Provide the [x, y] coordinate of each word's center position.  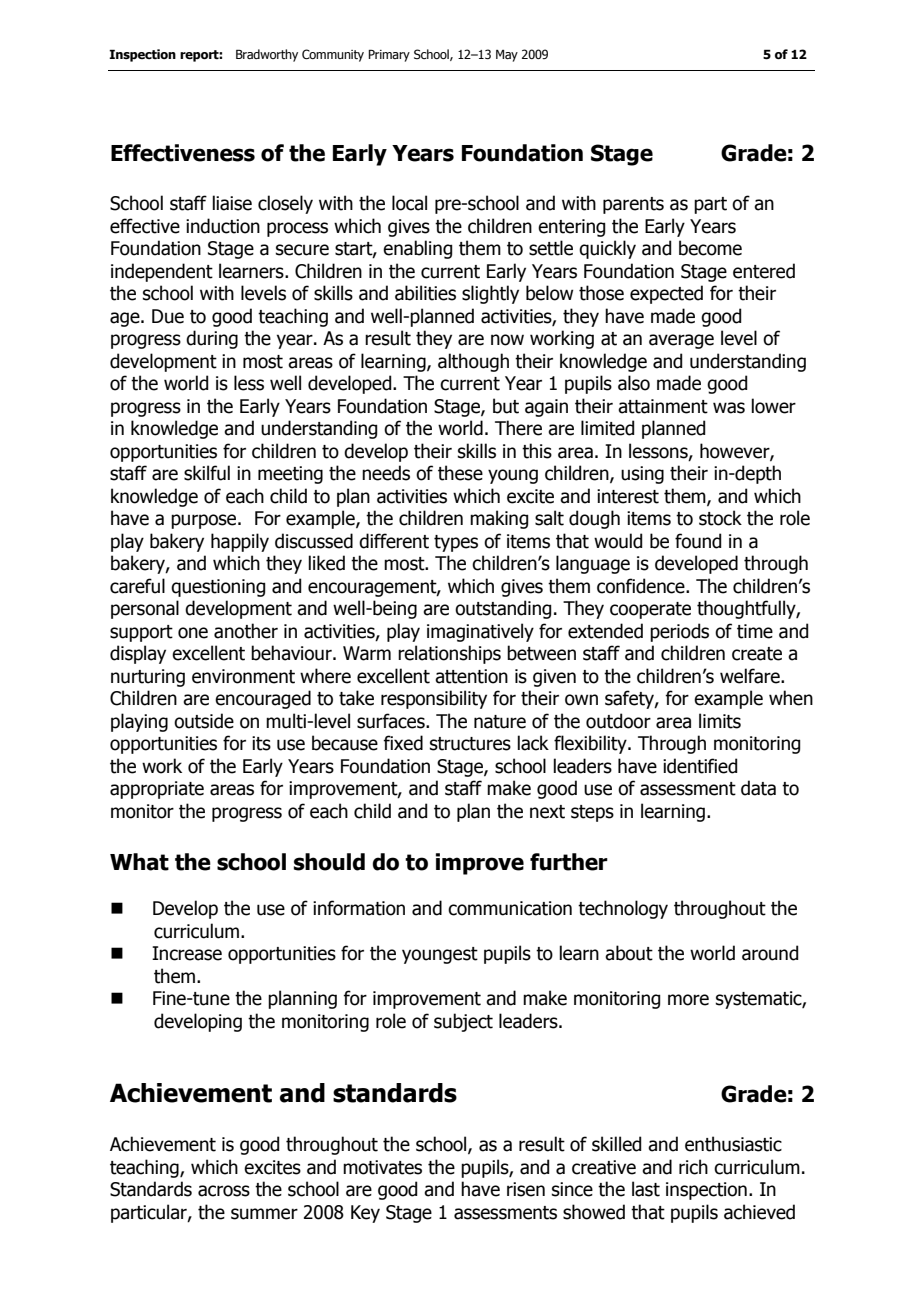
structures [470, 744]
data [758, 788]
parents [633, 205]
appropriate [157, 790]
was [729, 408]
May [507, 56]
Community [333, 55]
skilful [207, 473]
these [460, 473]
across [224, 1191]
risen [526, 1189]
